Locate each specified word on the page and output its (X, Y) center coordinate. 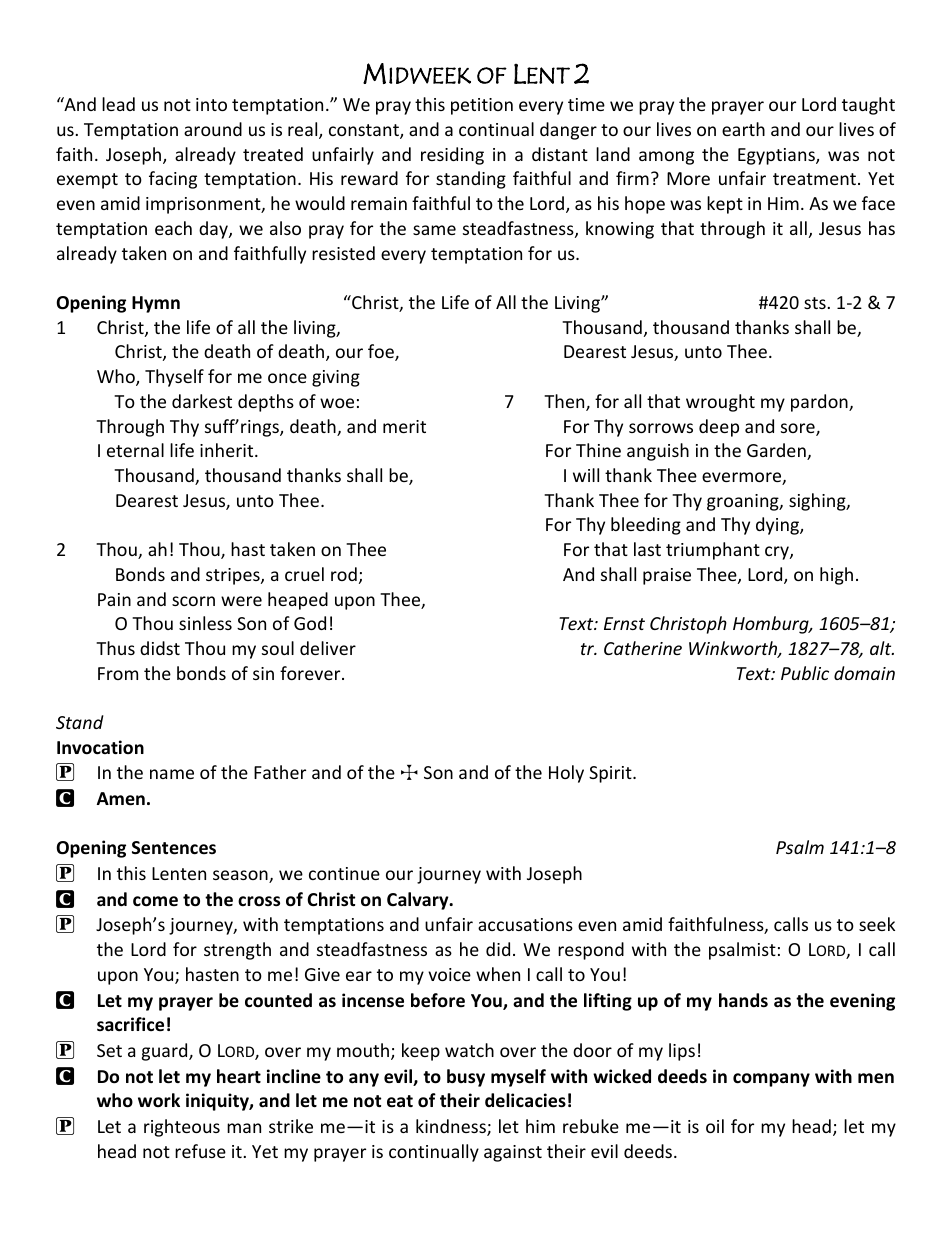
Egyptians (777, 156)
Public (805, 673)
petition (482, 106)
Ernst (624, 623)
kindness (452, 1127)
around (213, 129)
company (771, 1080)
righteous (182, 1128)
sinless (205, 623)
